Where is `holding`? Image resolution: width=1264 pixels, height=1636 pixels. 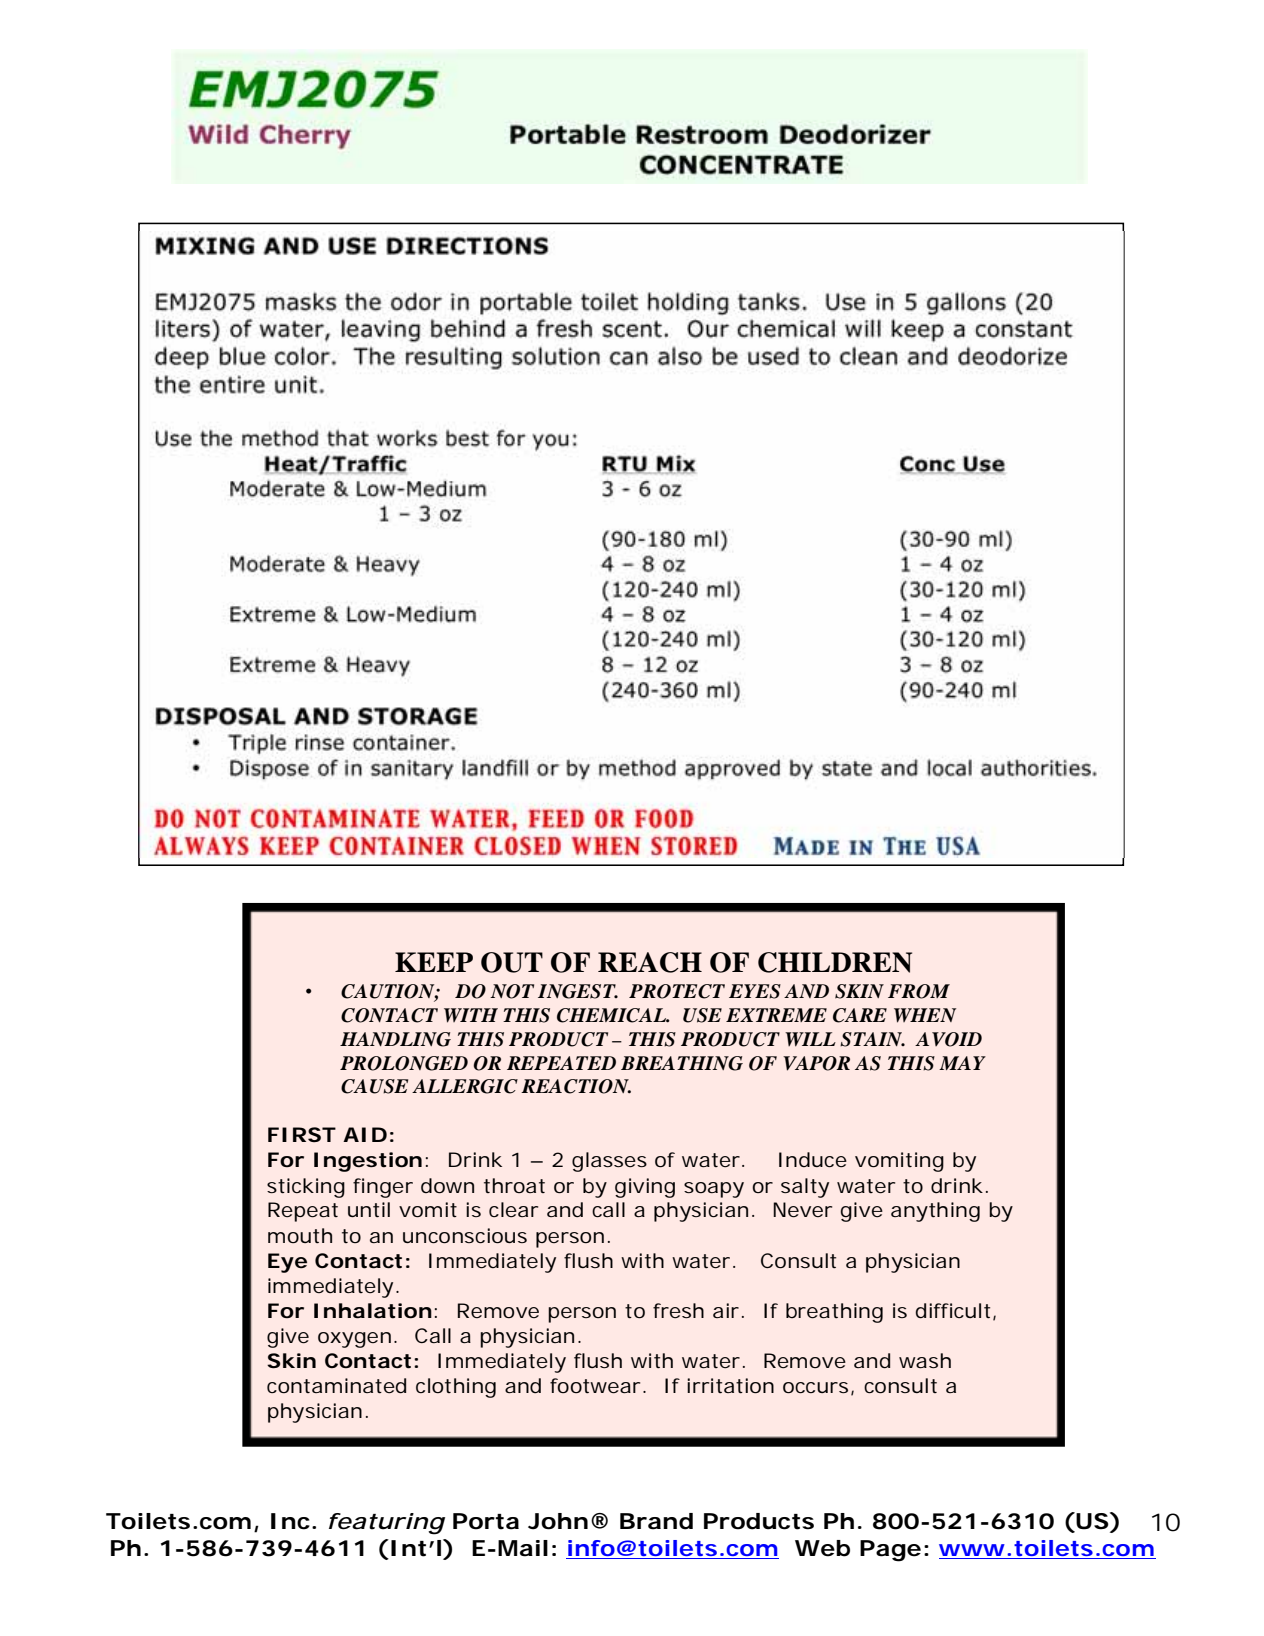 holding is located at coordinates (688, 303).
